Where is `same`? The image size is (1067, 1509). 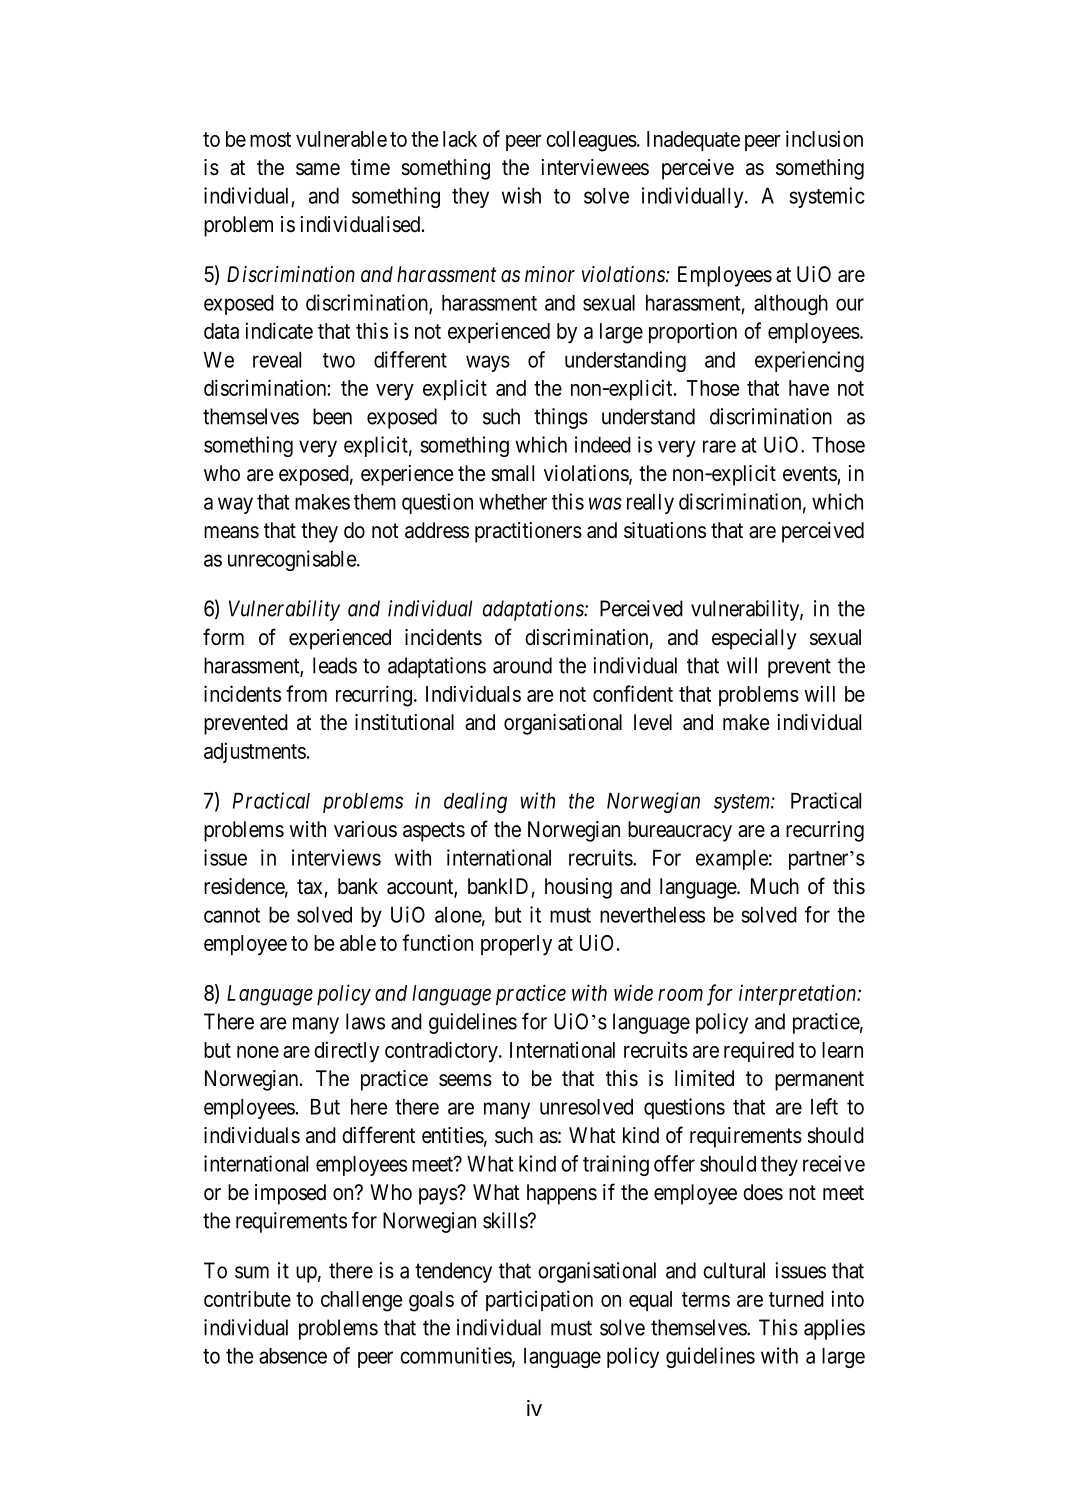 same is located at coordinates (318, 169).
